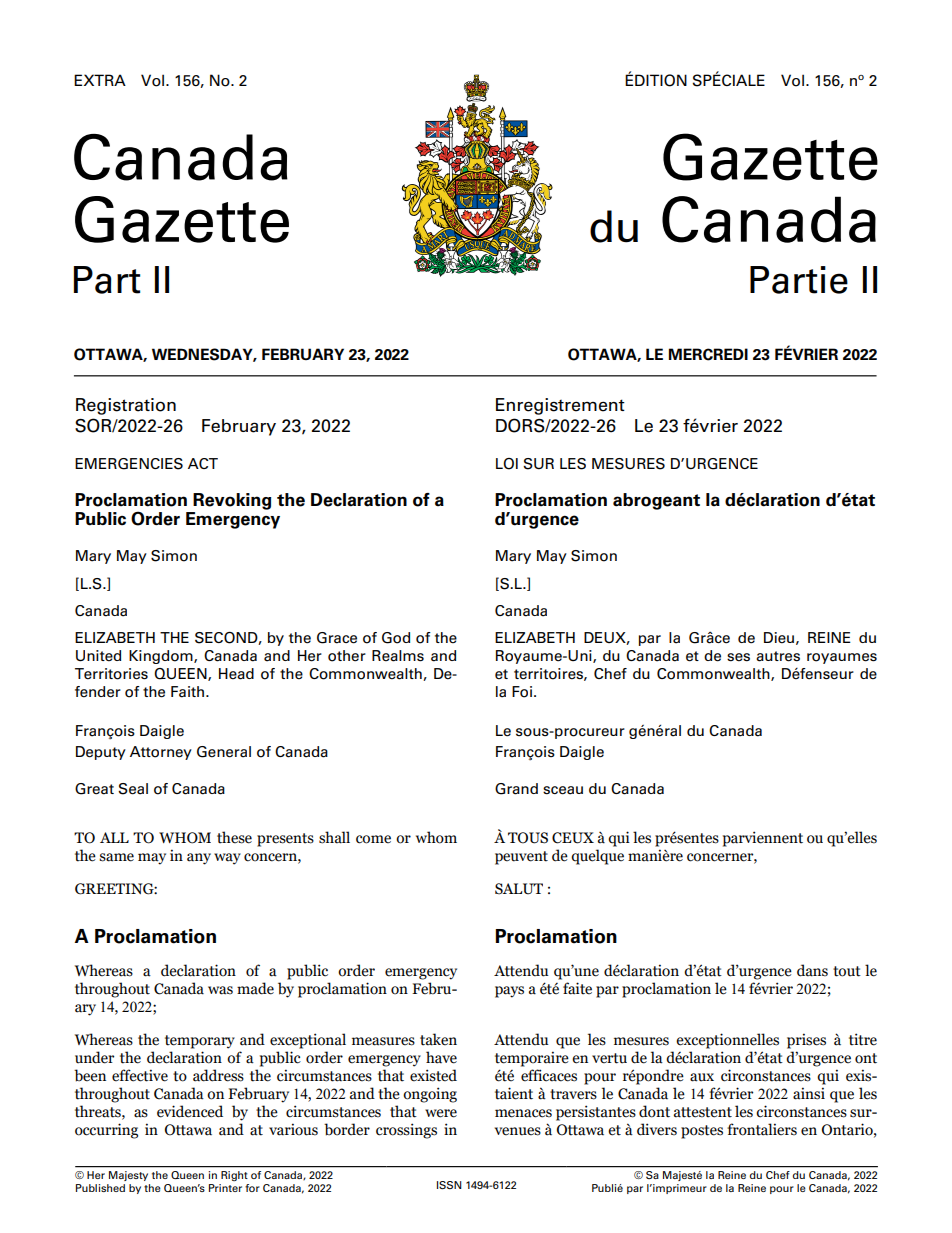  What do you see at coordinates (778, 656) in the screenshot?
I see `autres` at bounding box center [778, 656].
